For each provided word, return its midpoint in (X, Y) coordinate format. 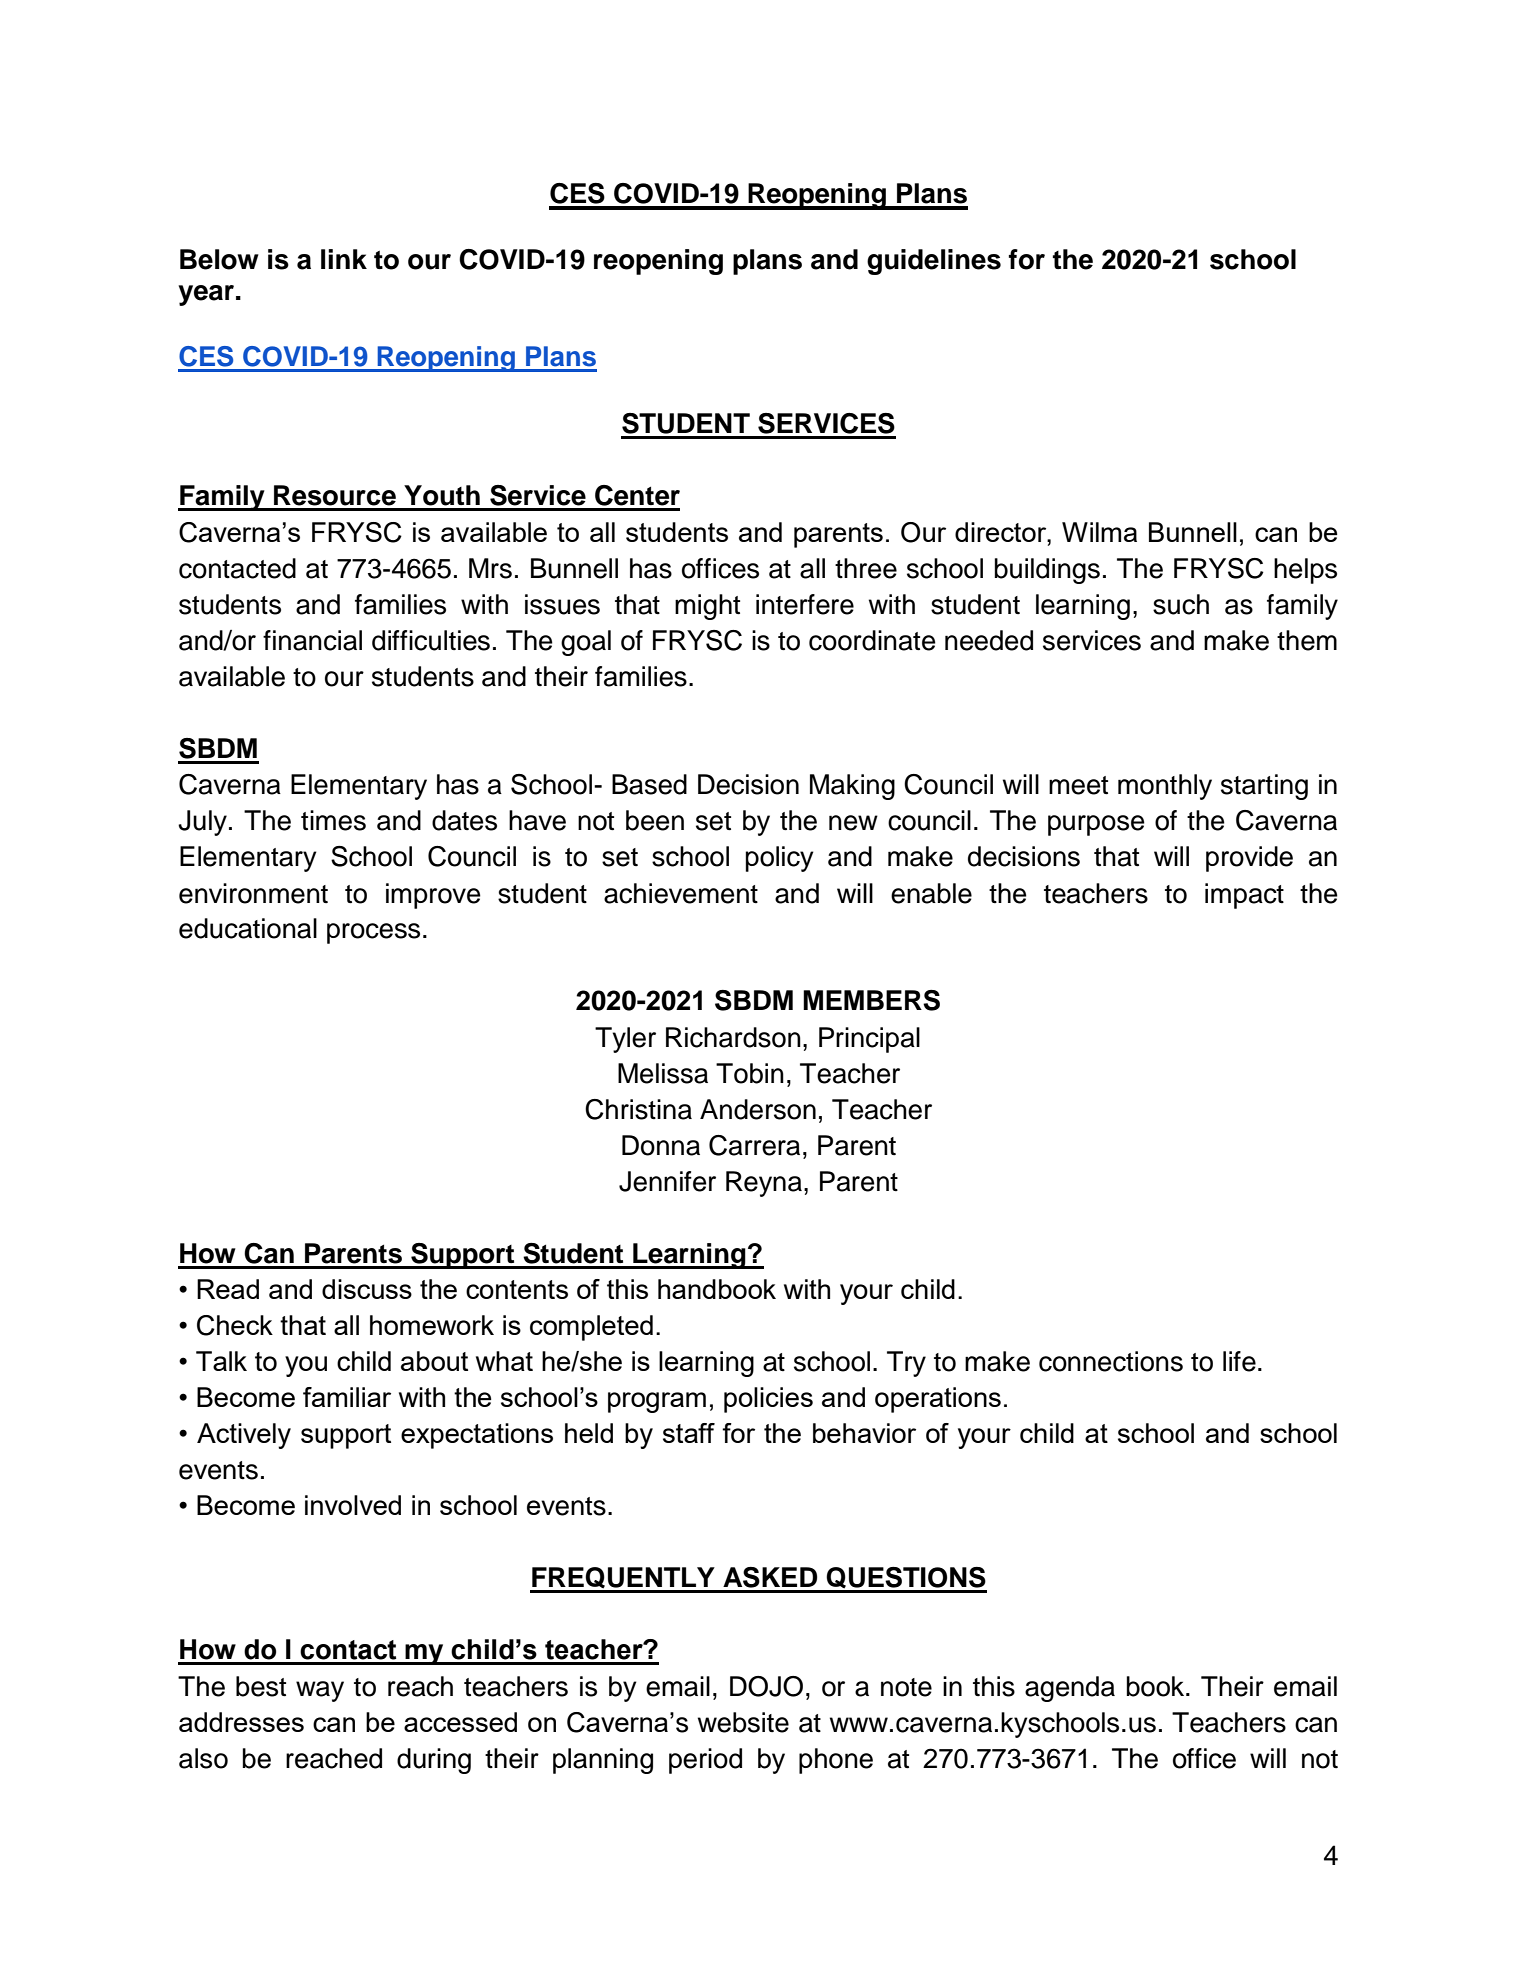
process (373, 933)
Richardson (733, 1037)
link (344, 259)
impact (1244, 896)
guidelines (934, 262)
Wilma (1099, 532)
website (743, 1722)
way (320, 1691)
